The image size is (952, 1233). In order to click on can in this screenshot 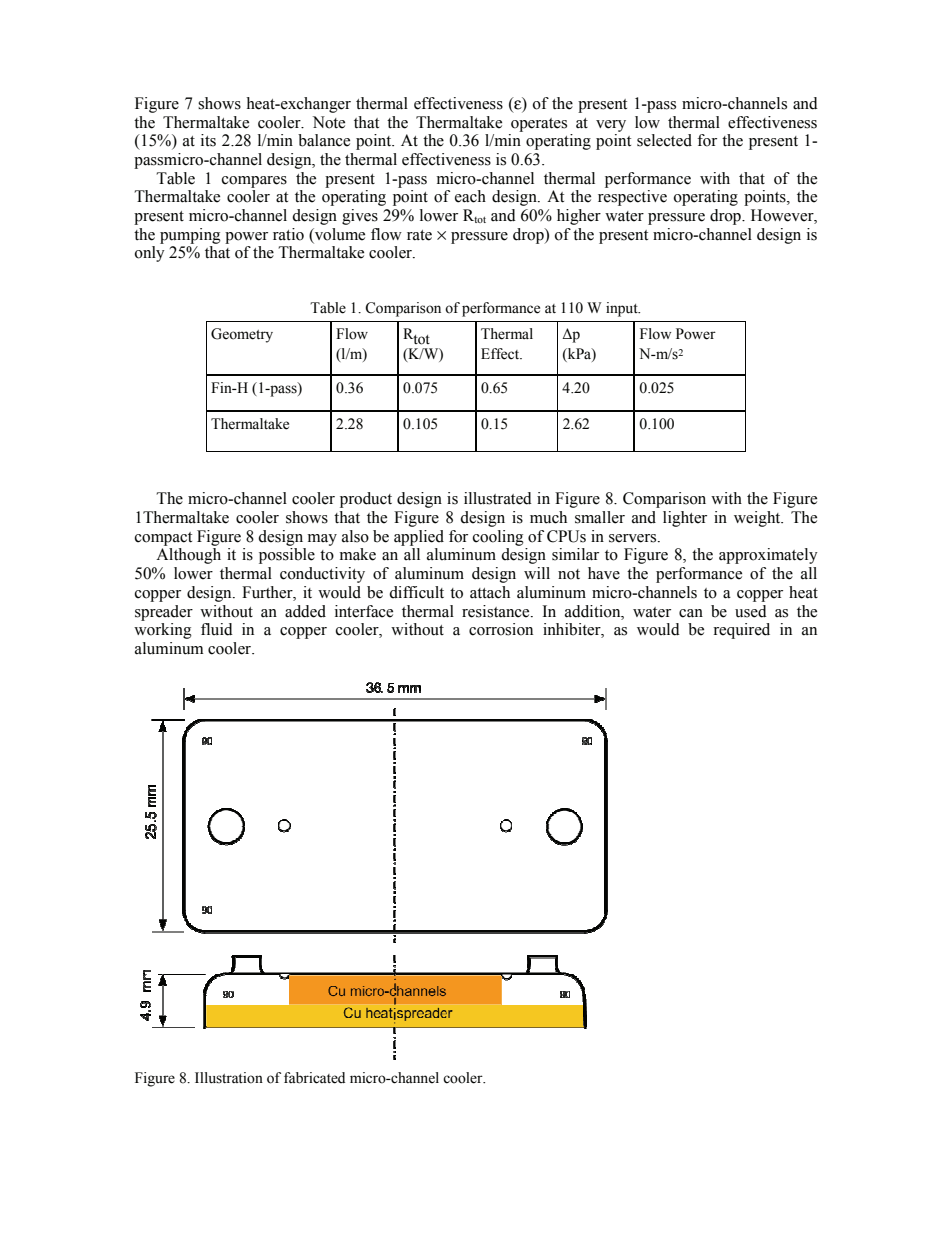, I will do `click(691, 613)`.
